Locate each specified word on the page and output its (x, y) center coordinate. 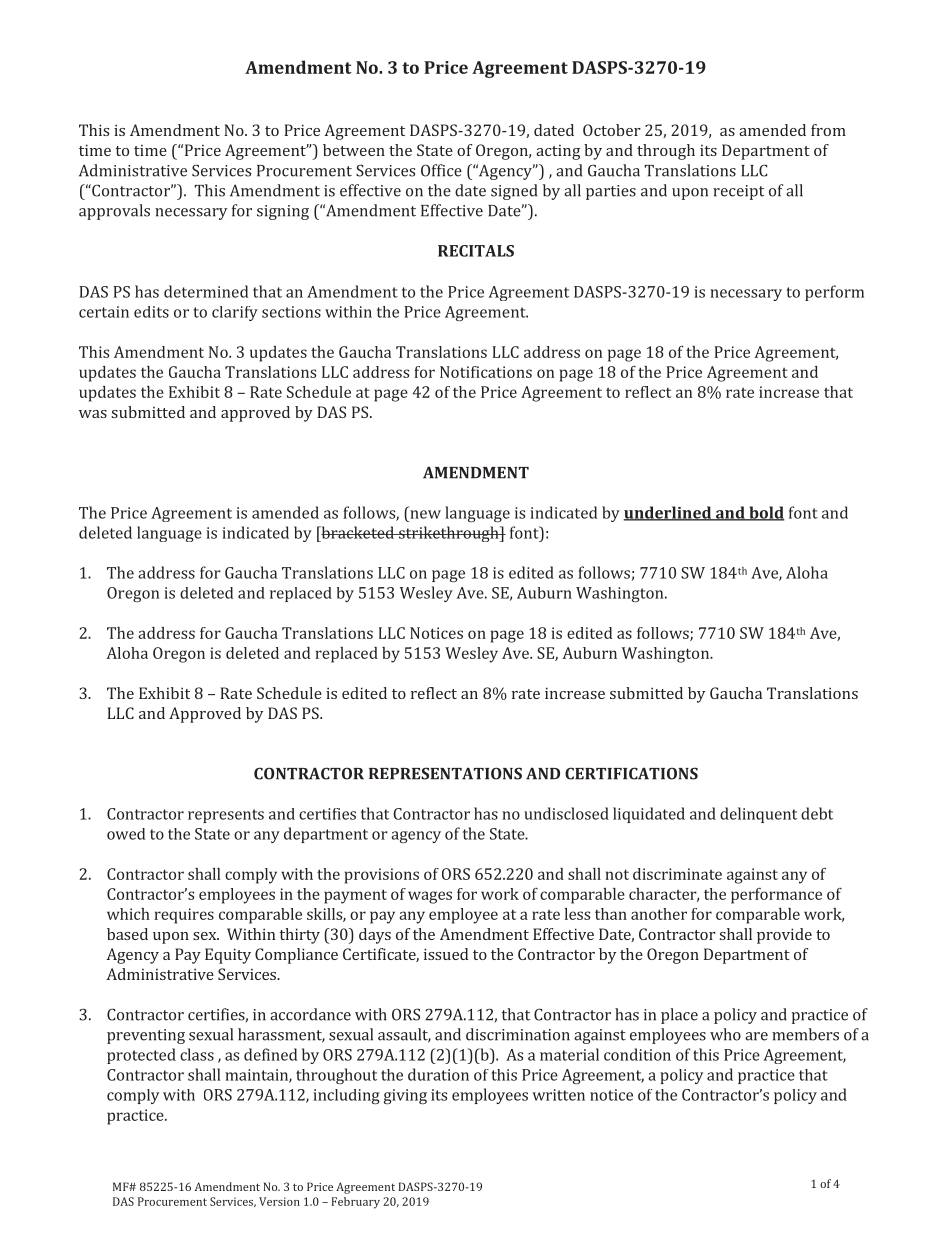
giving (405, 1096)
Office (441, 170)
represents (226, 816)
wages (430, 897)
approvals (114, 212)
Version (279, 1201)
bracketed (357, 532)
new (425, 514)
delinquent (758, 815)
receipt (738, 192)
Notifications (486, 372)
